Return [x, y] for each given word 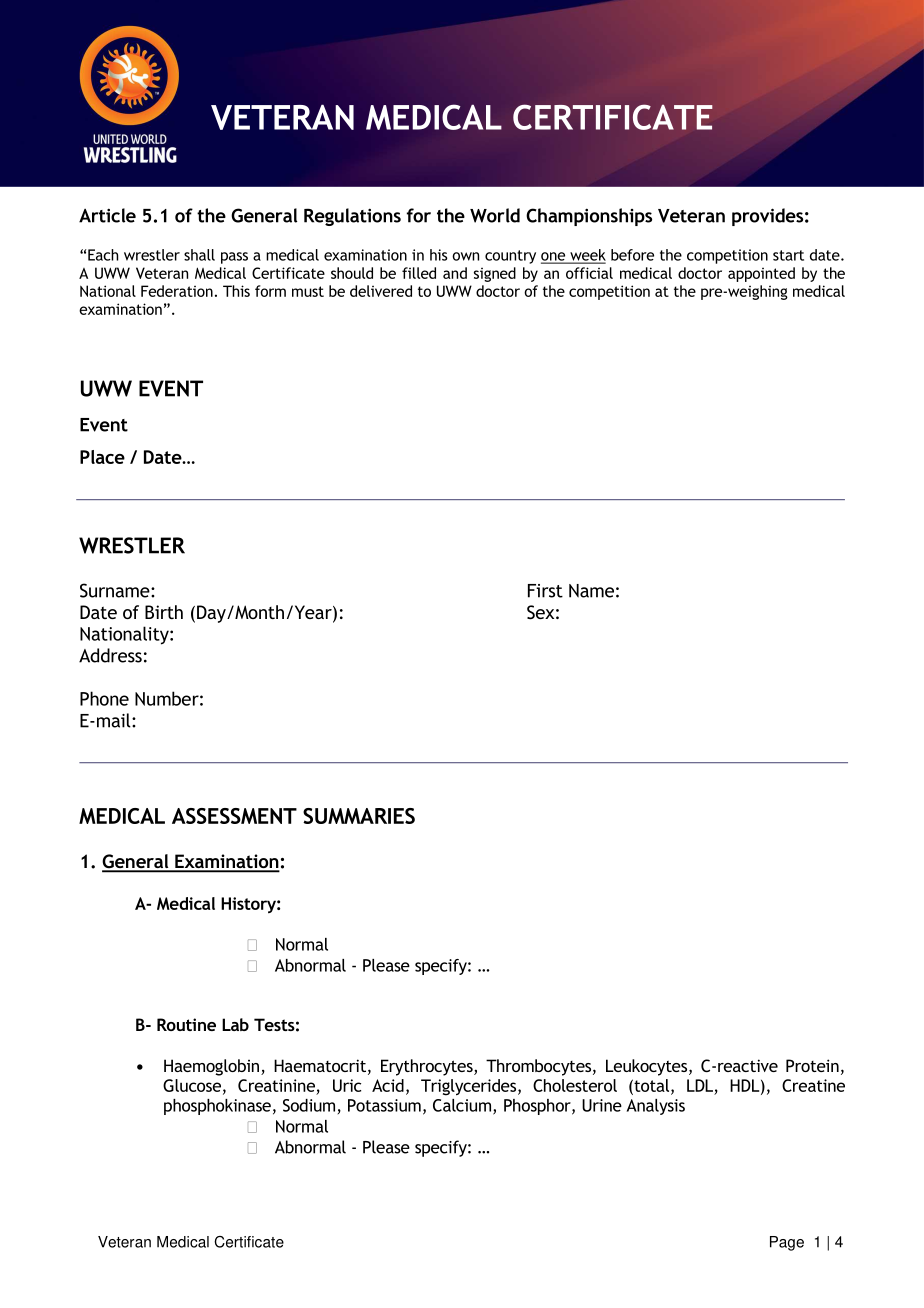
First [545, 591]
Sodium [309, 1105]
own [465, 256]
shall [199, 255]
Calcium [463, 1106]
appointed [761, 274]
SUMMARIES [359, 816]
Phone [104, 698]
